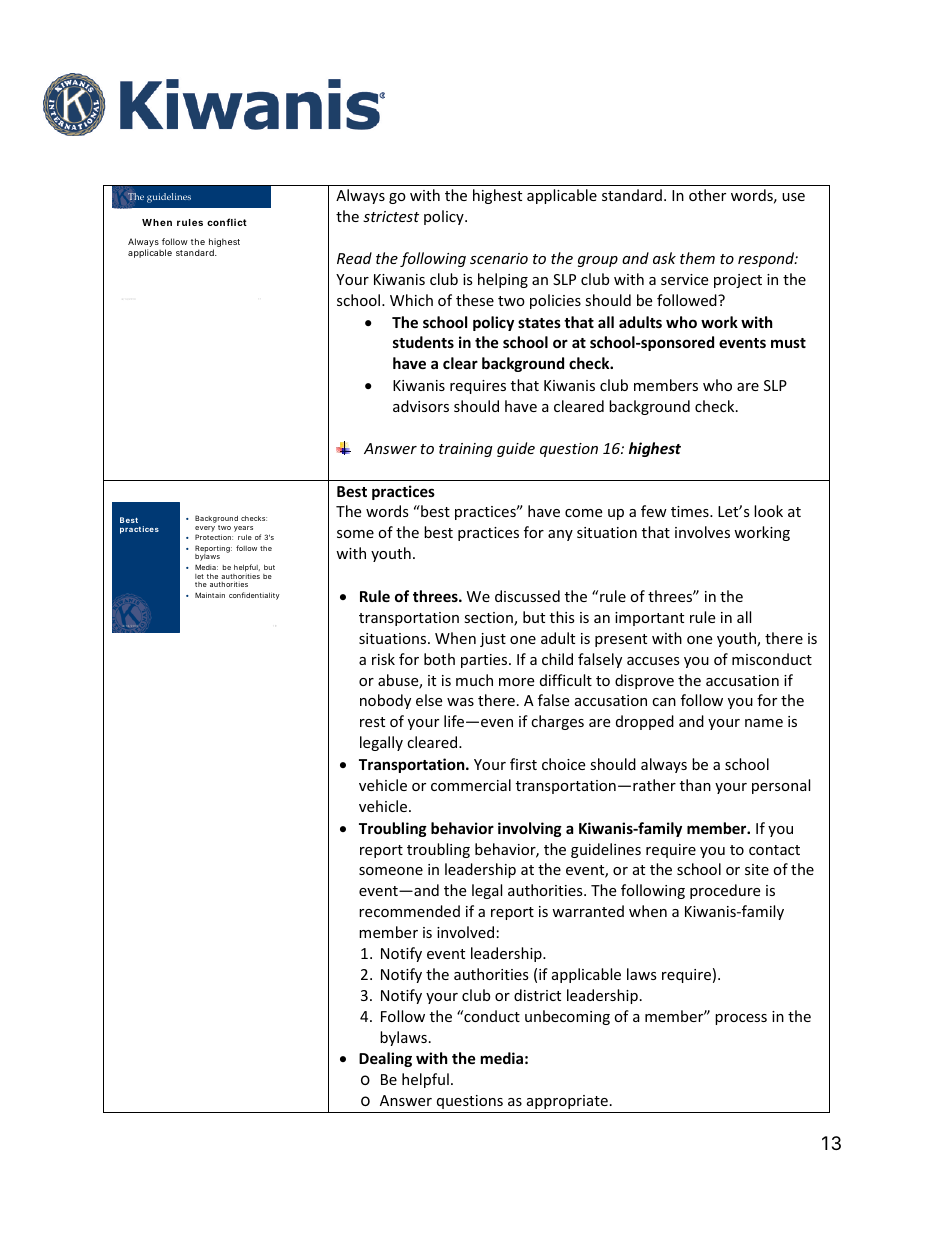  I want to click on commercial, so click(471, 785).
